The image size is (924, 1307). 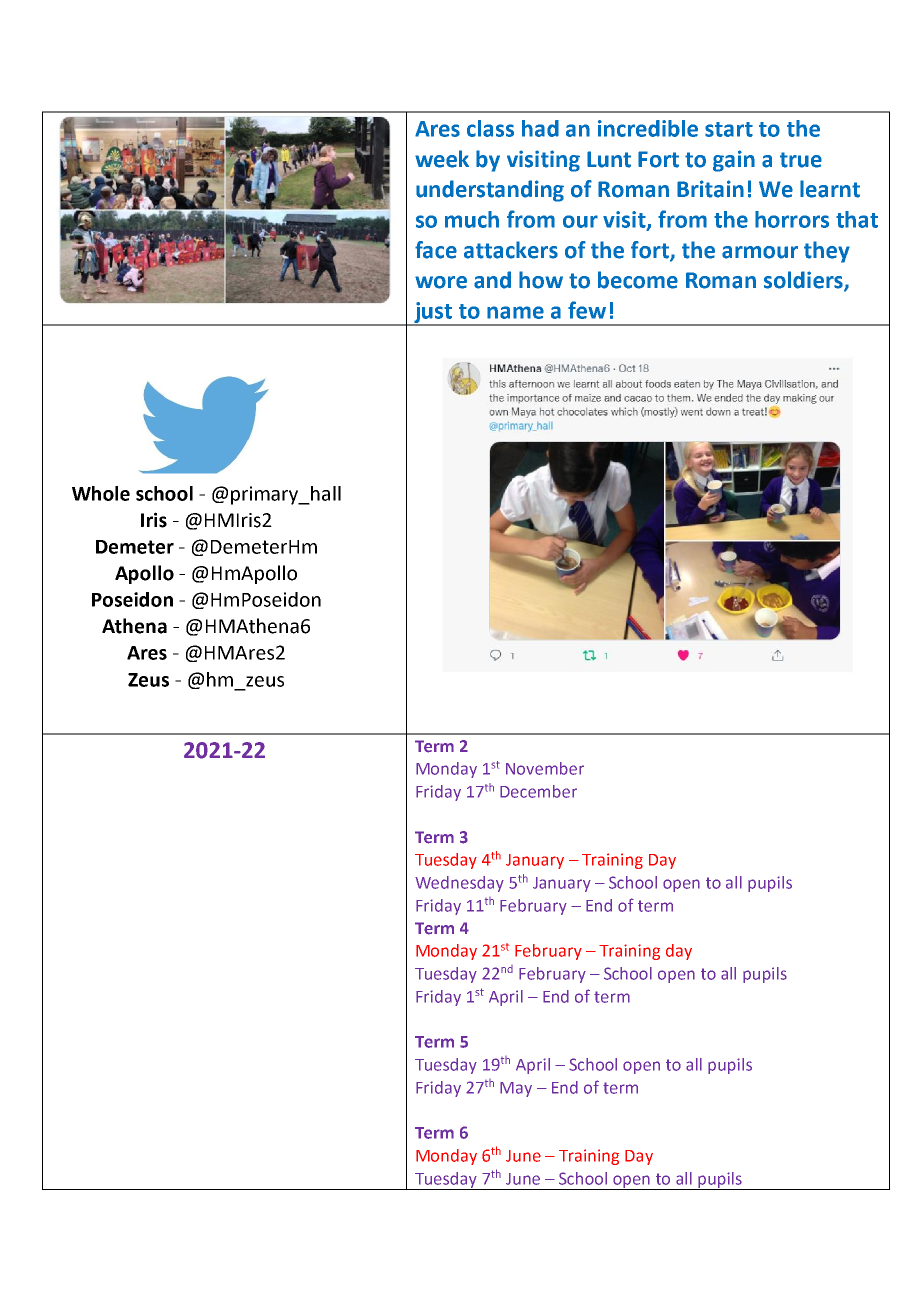 What do you see at coordinates (490, 128) in the document?
I see `class` at bounding box center [490, 128].
